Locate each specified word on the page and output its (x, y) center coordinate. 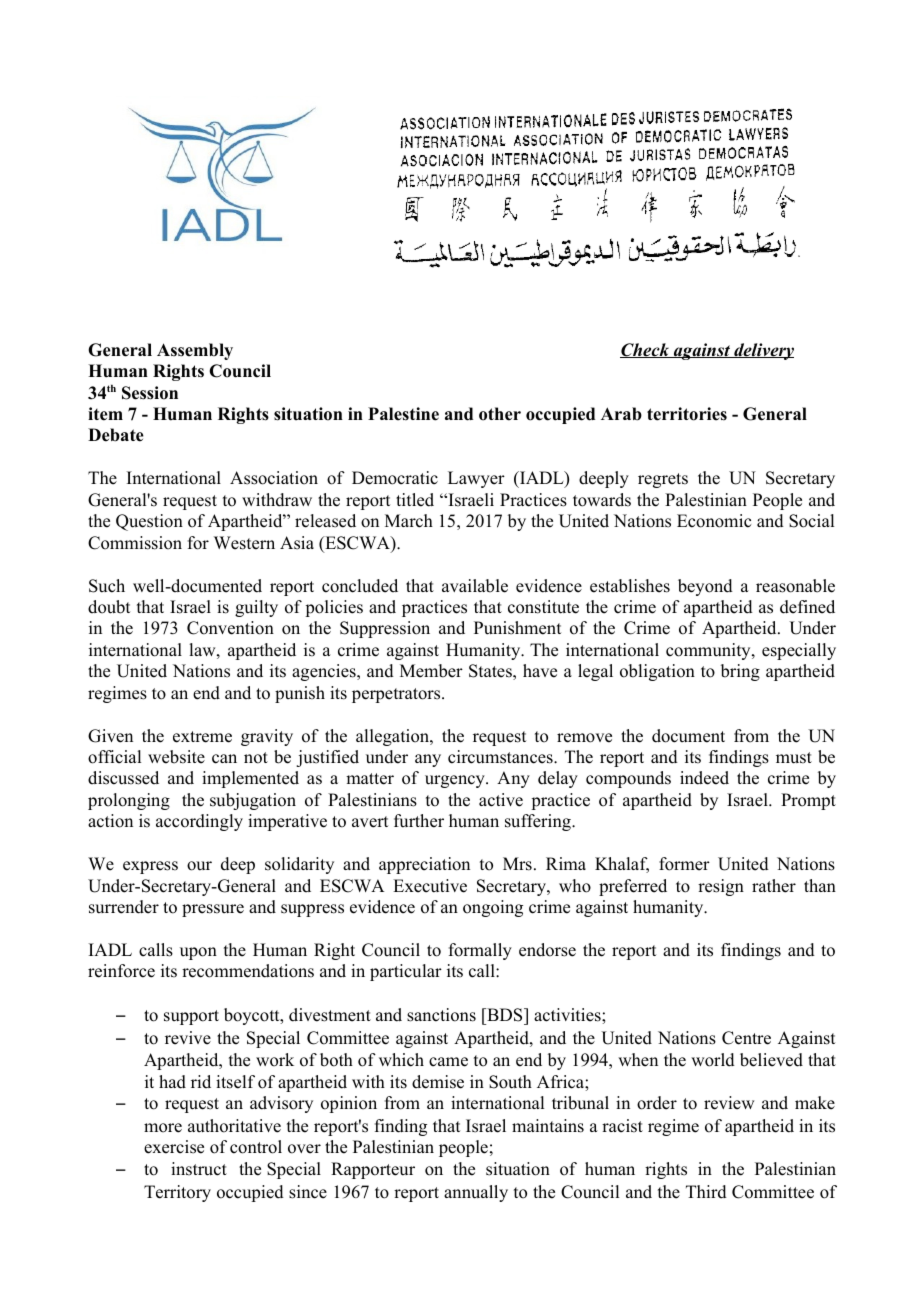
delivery (763, 351)
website (176, 757)
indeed (704, 778)
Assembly (195, 351)
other (500, 414)
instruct (199, 1169)
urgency (456, 781)
